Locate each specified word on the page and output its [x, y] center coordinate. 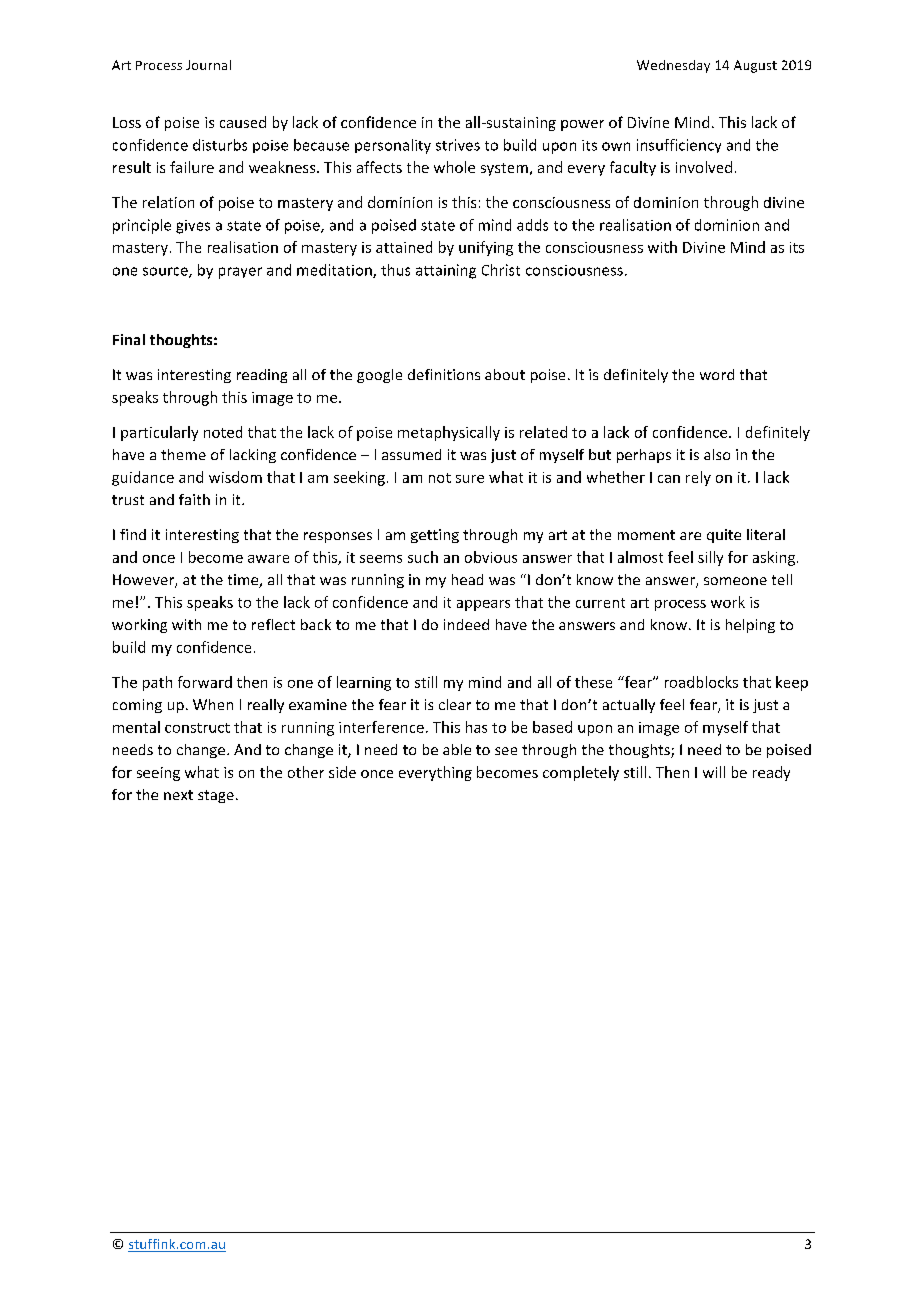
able [457, 749]
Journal [208, 65]
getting [435, 536]
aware [268, 559]
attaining [446, 271]
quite [724, 536]
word [717, 374]
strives [458, 145]
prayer [240, 273]
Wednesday [673, 66]
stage [216, 796]
